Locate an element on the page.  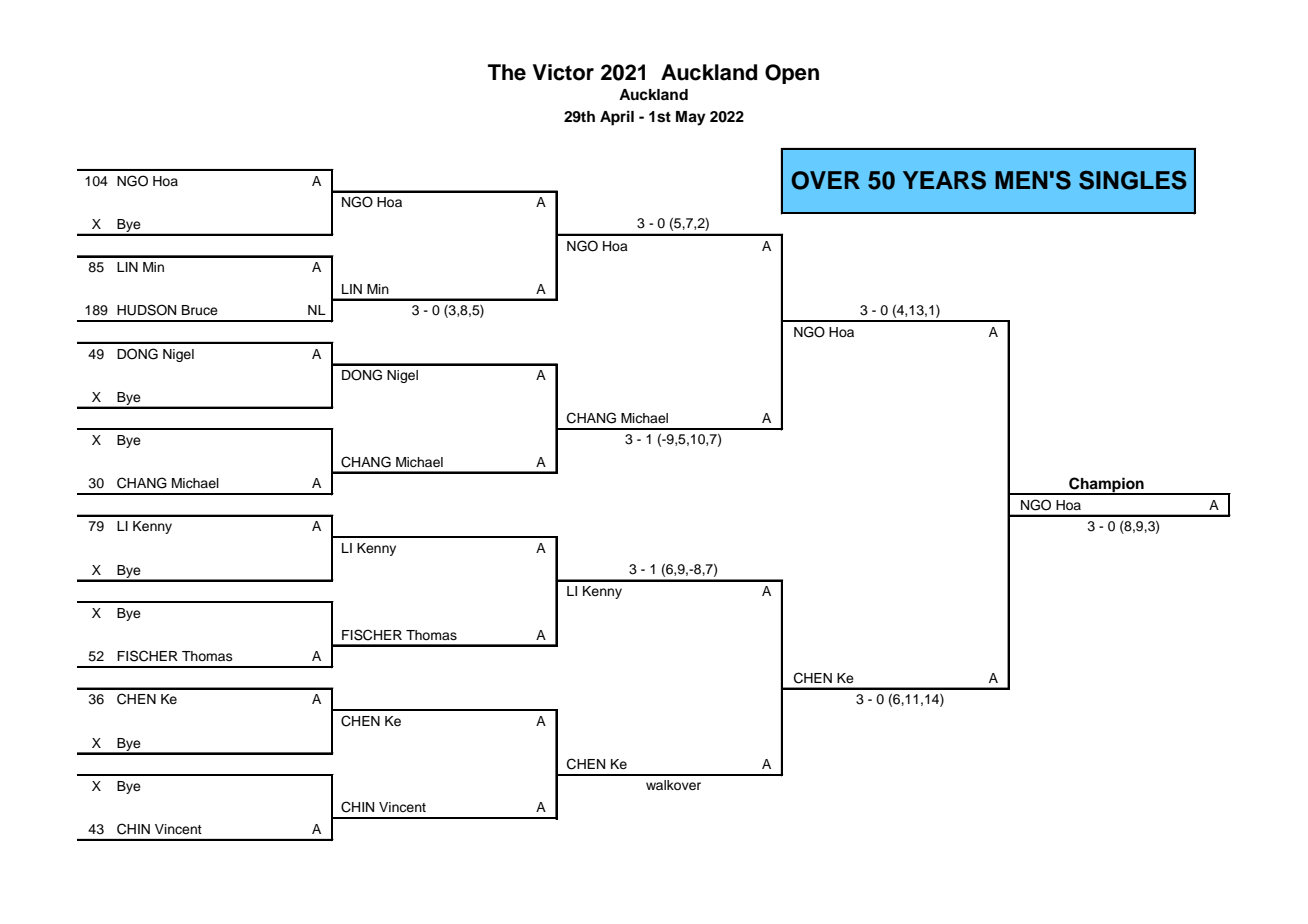
YEARS is located at coordinates (944, 180).
